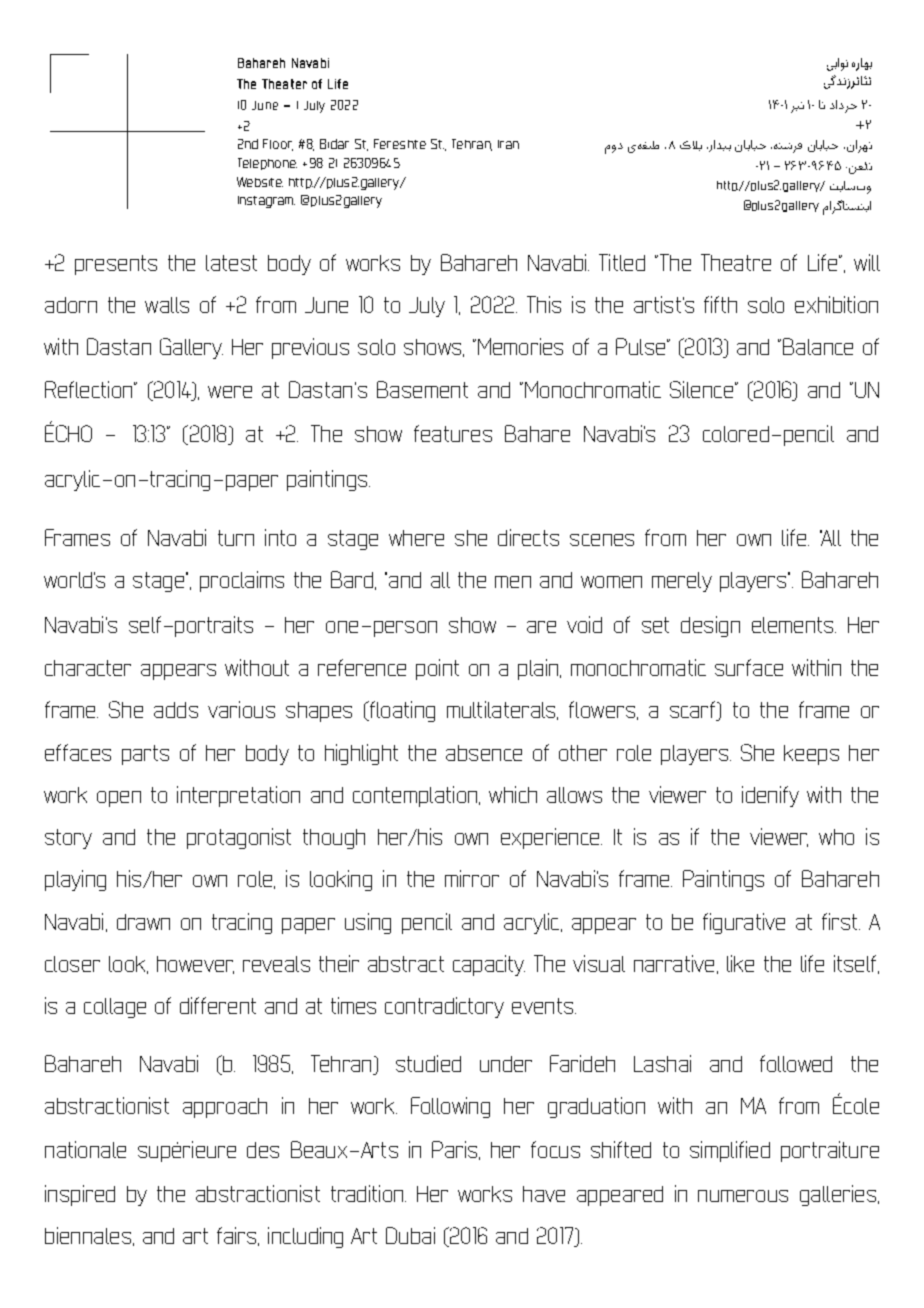 The height and width of the screenshot is (1308, 924). What do you see at coordinates (743, 1196) in the screenshot?
I see `numerous` at bounding box center [743, 1196].
